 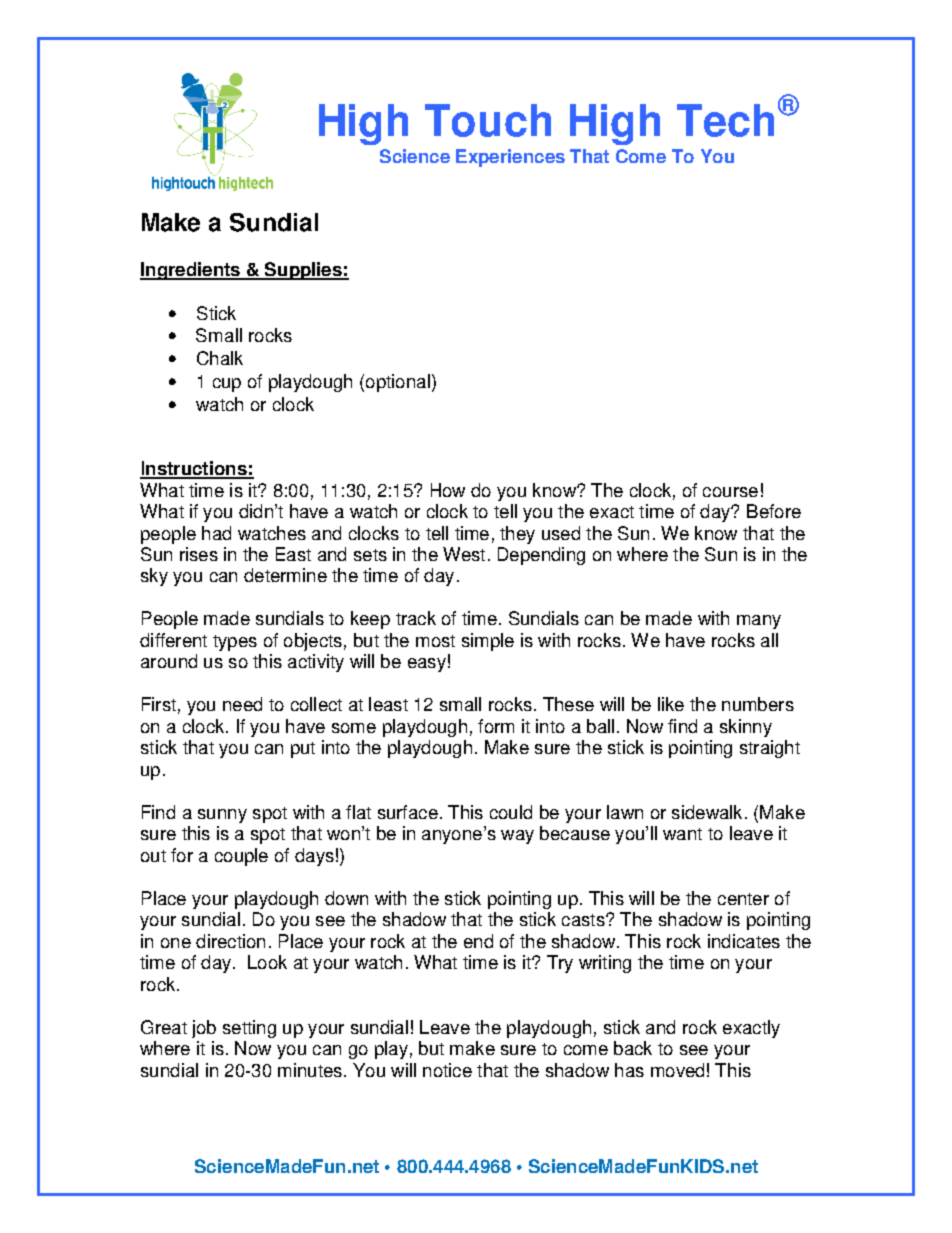 What do you see at coordinates (488, 120) in the screenshot?
I see `Touch` at bounding box center [488, 120].
